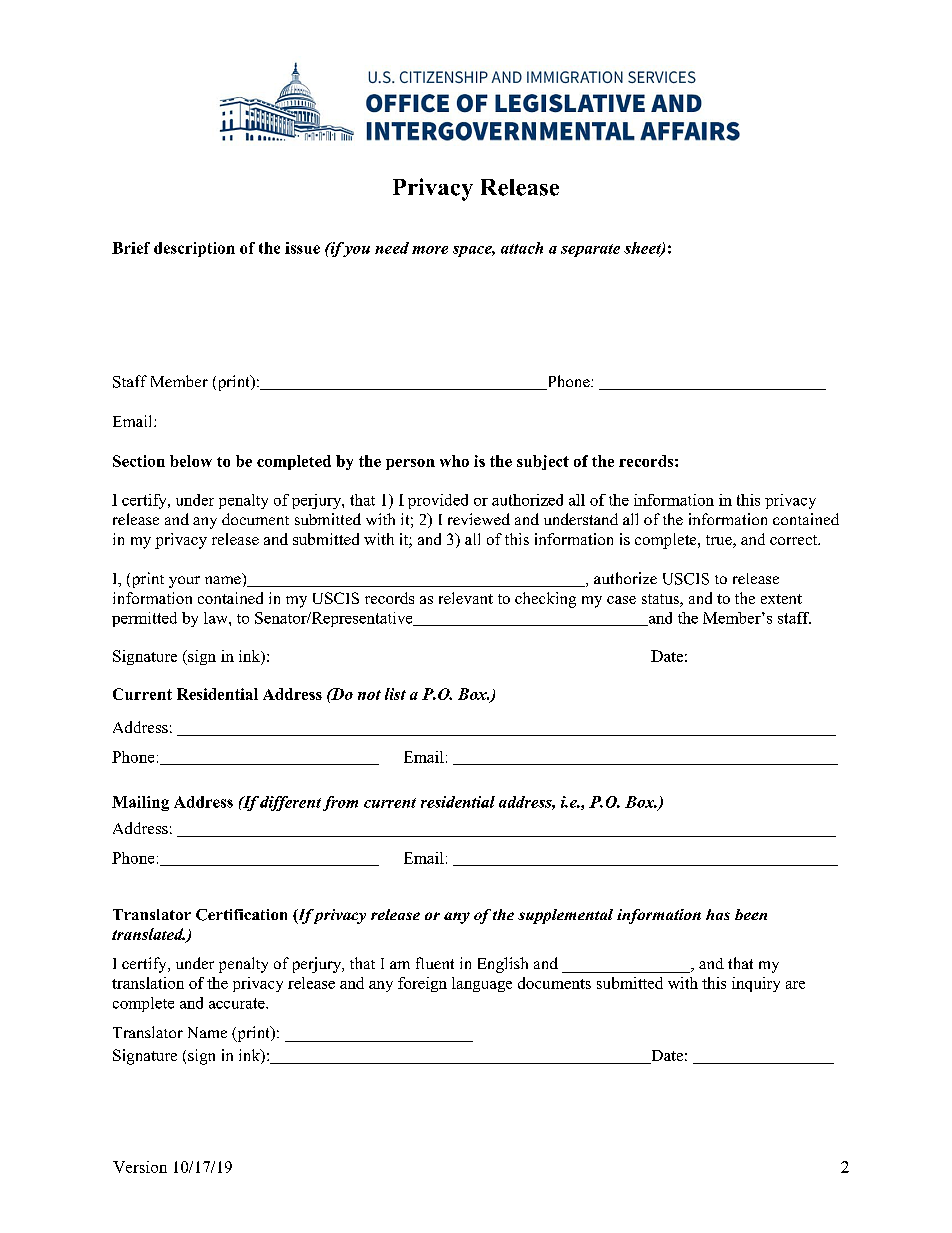 The image size is (952, 1233). I want to click on list, so click(395, 694).
